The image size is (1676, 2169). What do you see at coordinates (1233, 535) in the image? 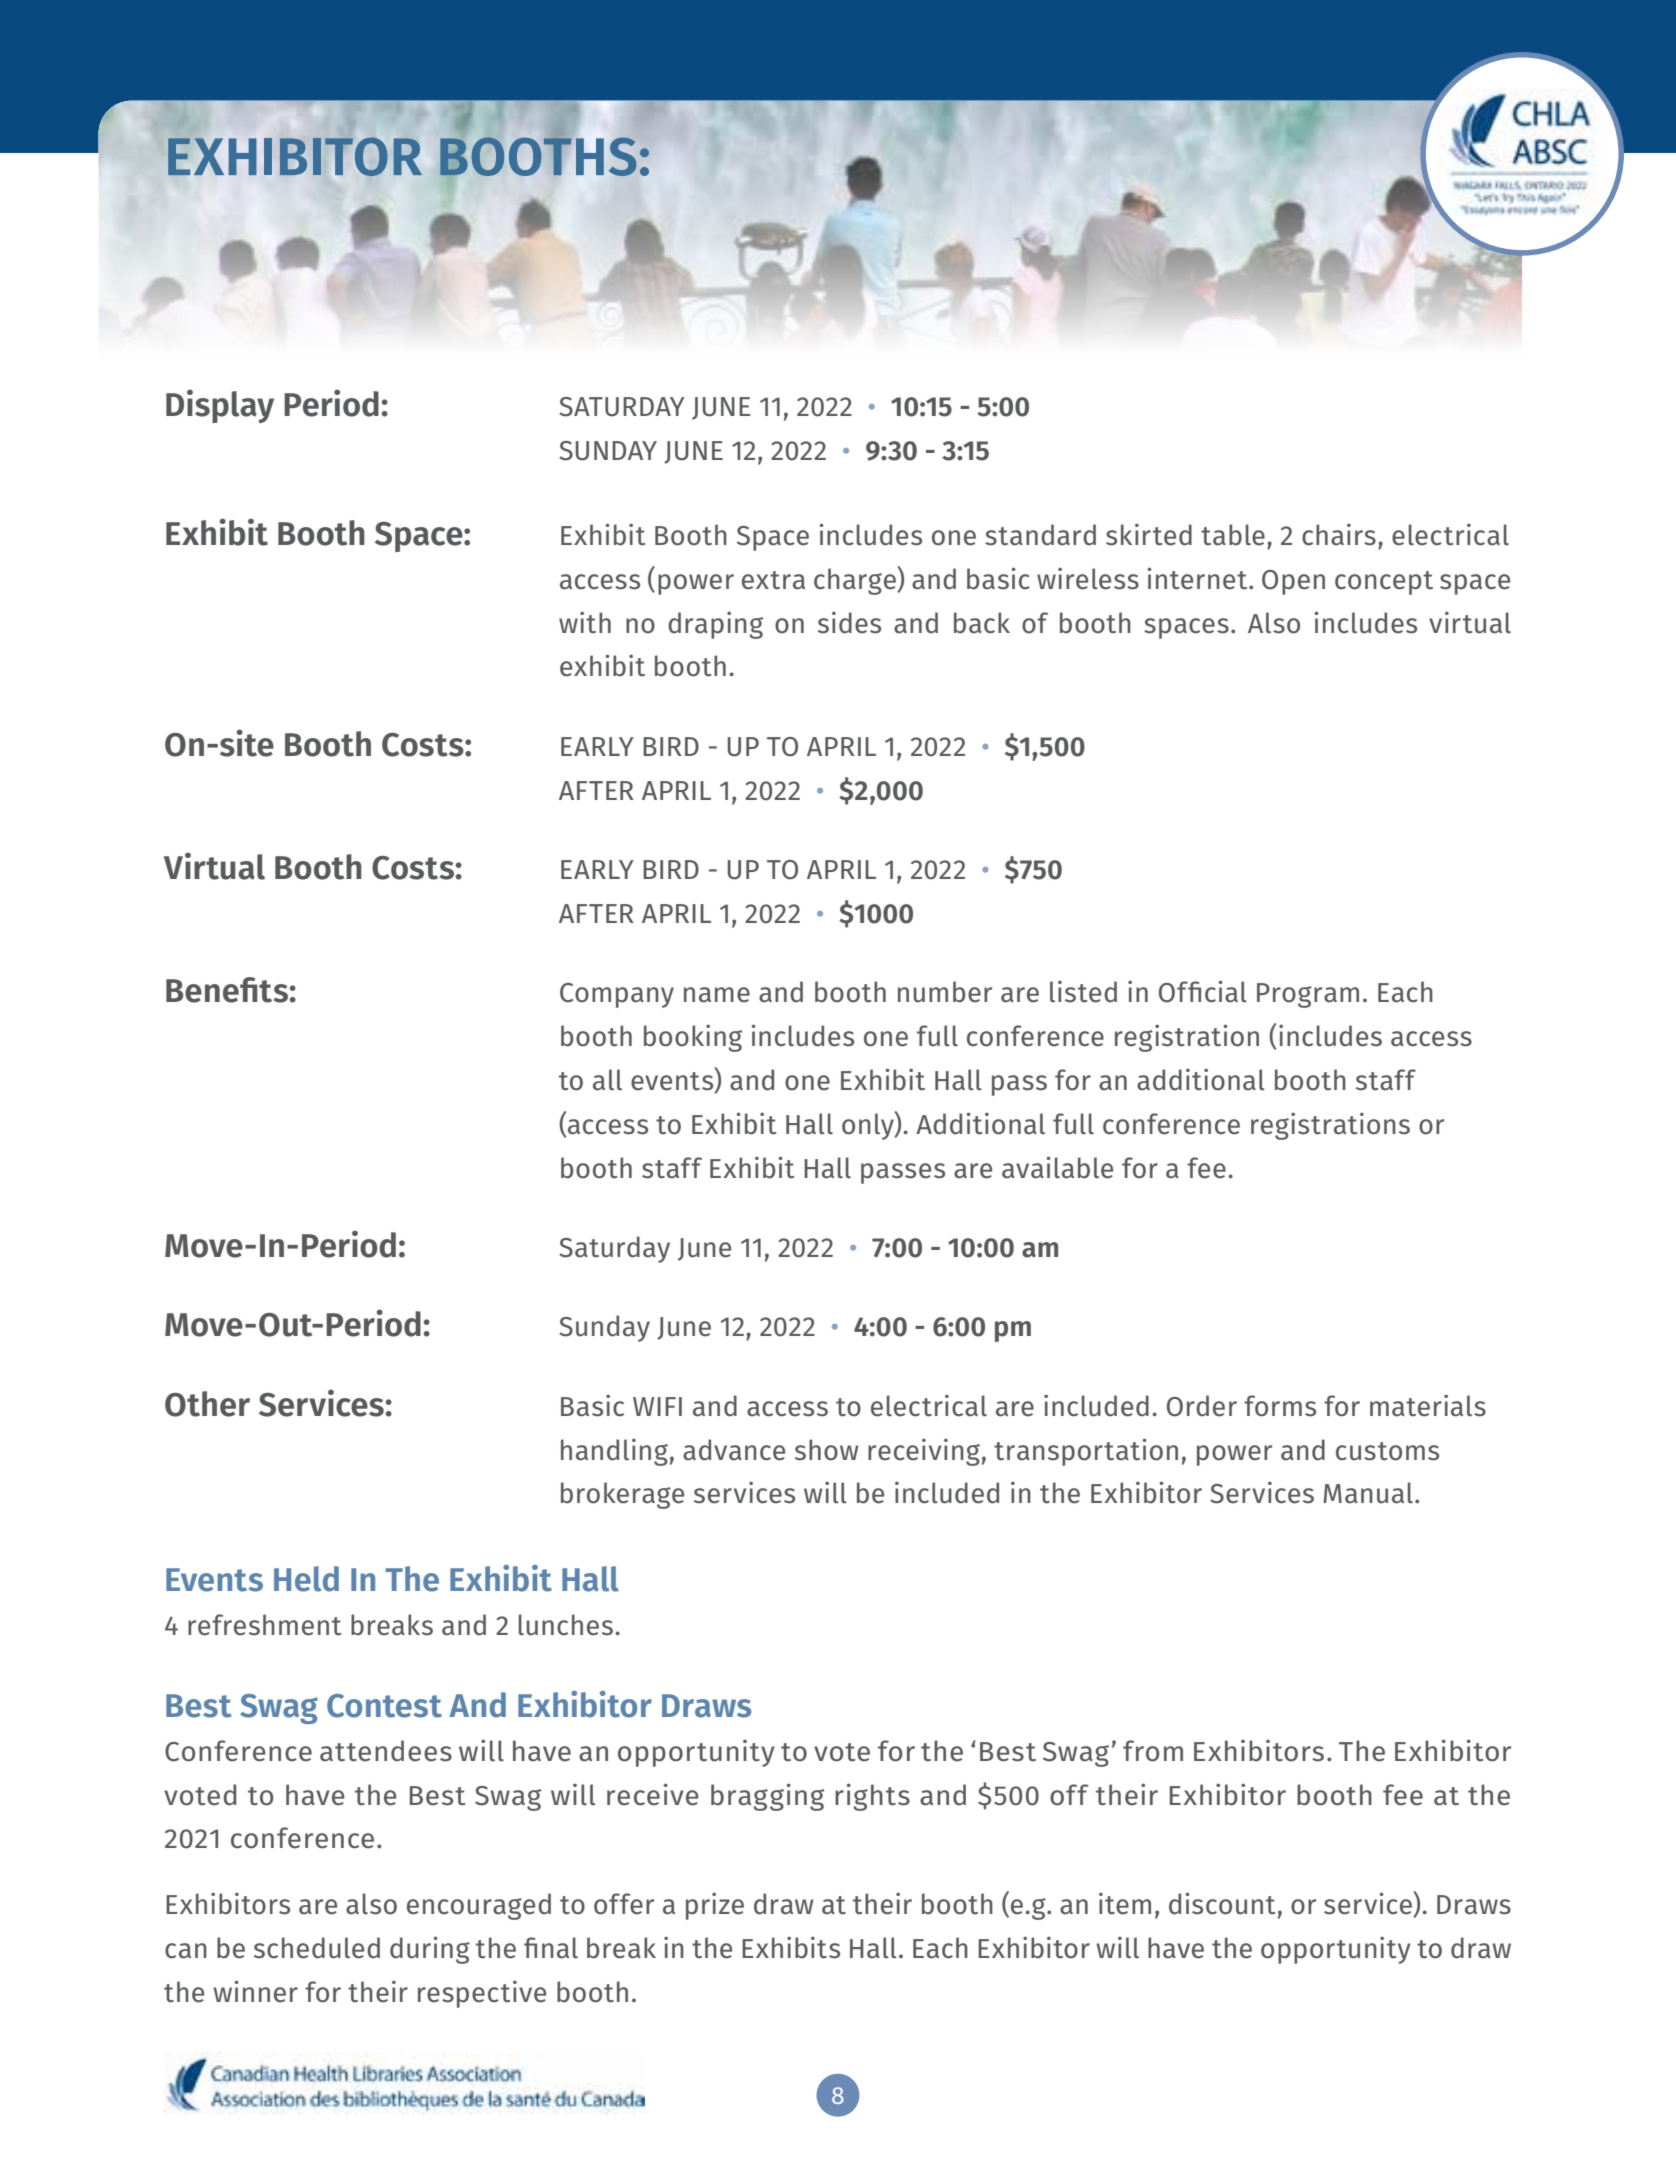
I see `table` at bounding box center [1233, 535].
